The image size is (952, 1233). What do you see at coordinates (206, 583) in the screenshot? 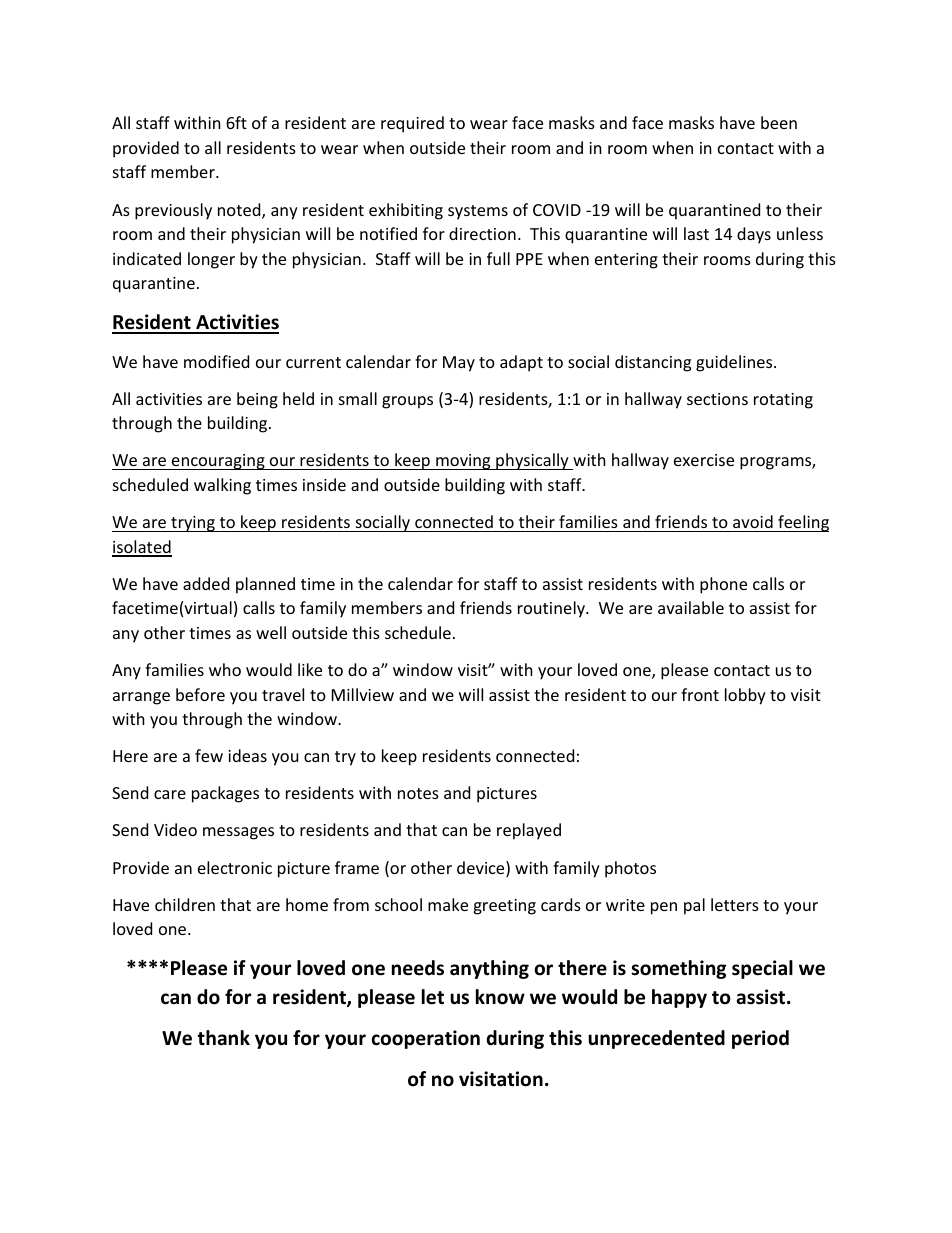
I see `added` at bounding box center [206, 583].
